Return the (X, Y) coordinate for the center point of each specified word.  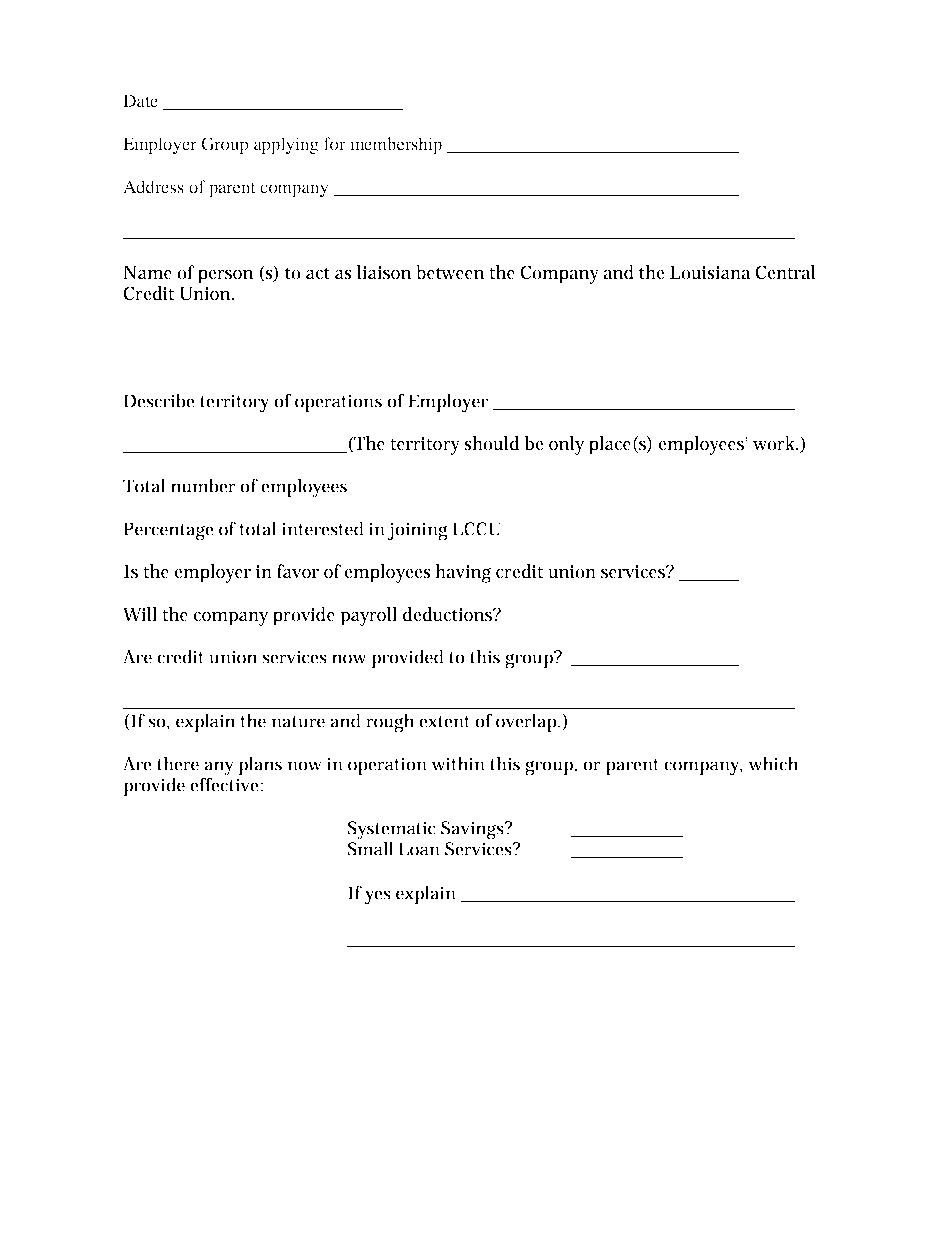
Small (370, 847)
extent (444, 722)
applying (286, 145)
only (566, 445)
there (178, 763)
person (225, 277)
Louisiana (710, 272)
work (775, 443)
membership (396, 145)
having (463, 573)
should (491, 443)
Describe (159, 400)
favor (298, 571)
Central (786, 272)
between (450, 272)
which (773, 763)
